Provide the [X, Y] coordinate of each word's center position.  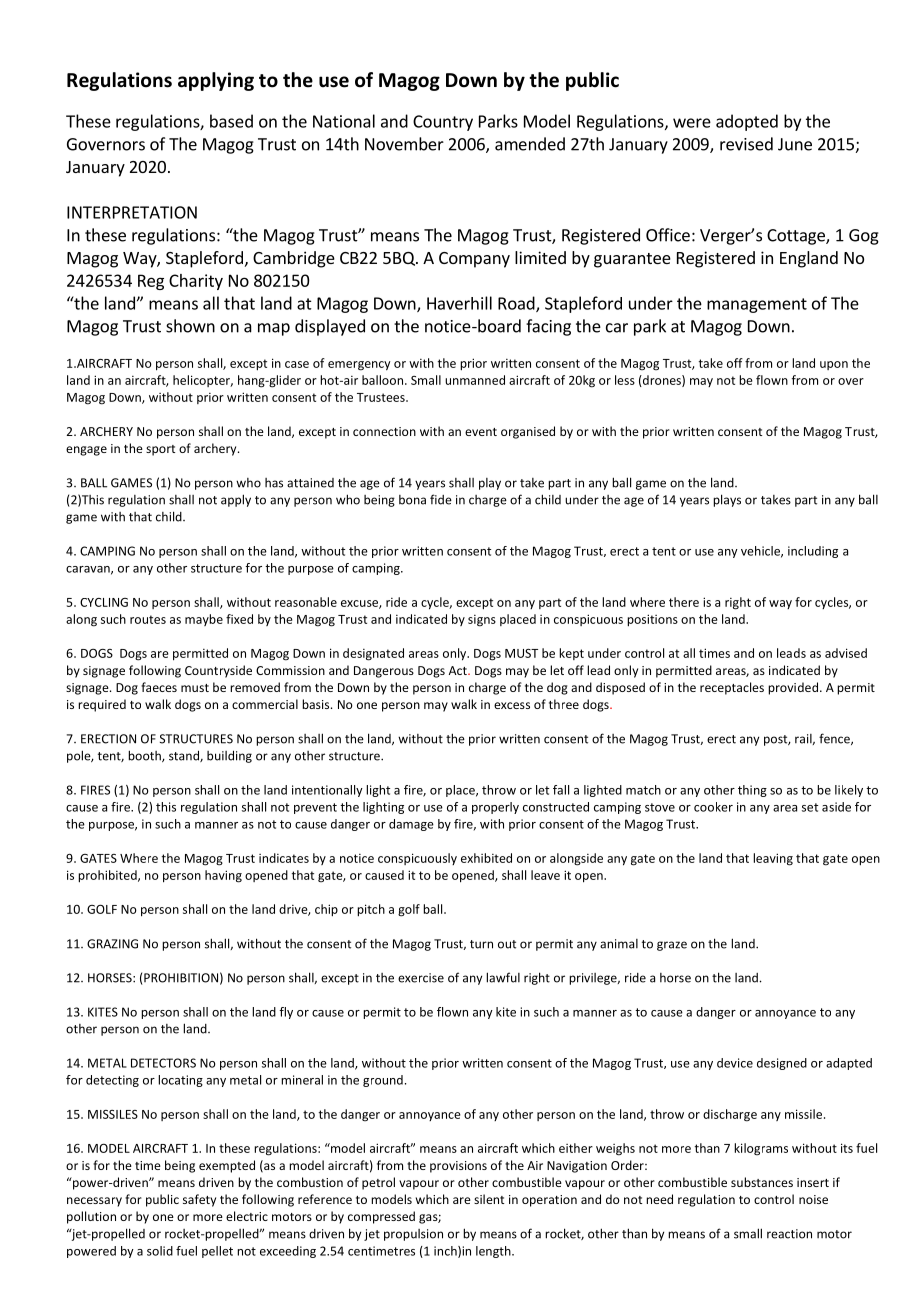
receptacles [732, 688]
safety [199, 1200]
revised [746, 144]
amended [530, 144]
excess [512, 705]
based [231, 121]
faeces [159, 687]
